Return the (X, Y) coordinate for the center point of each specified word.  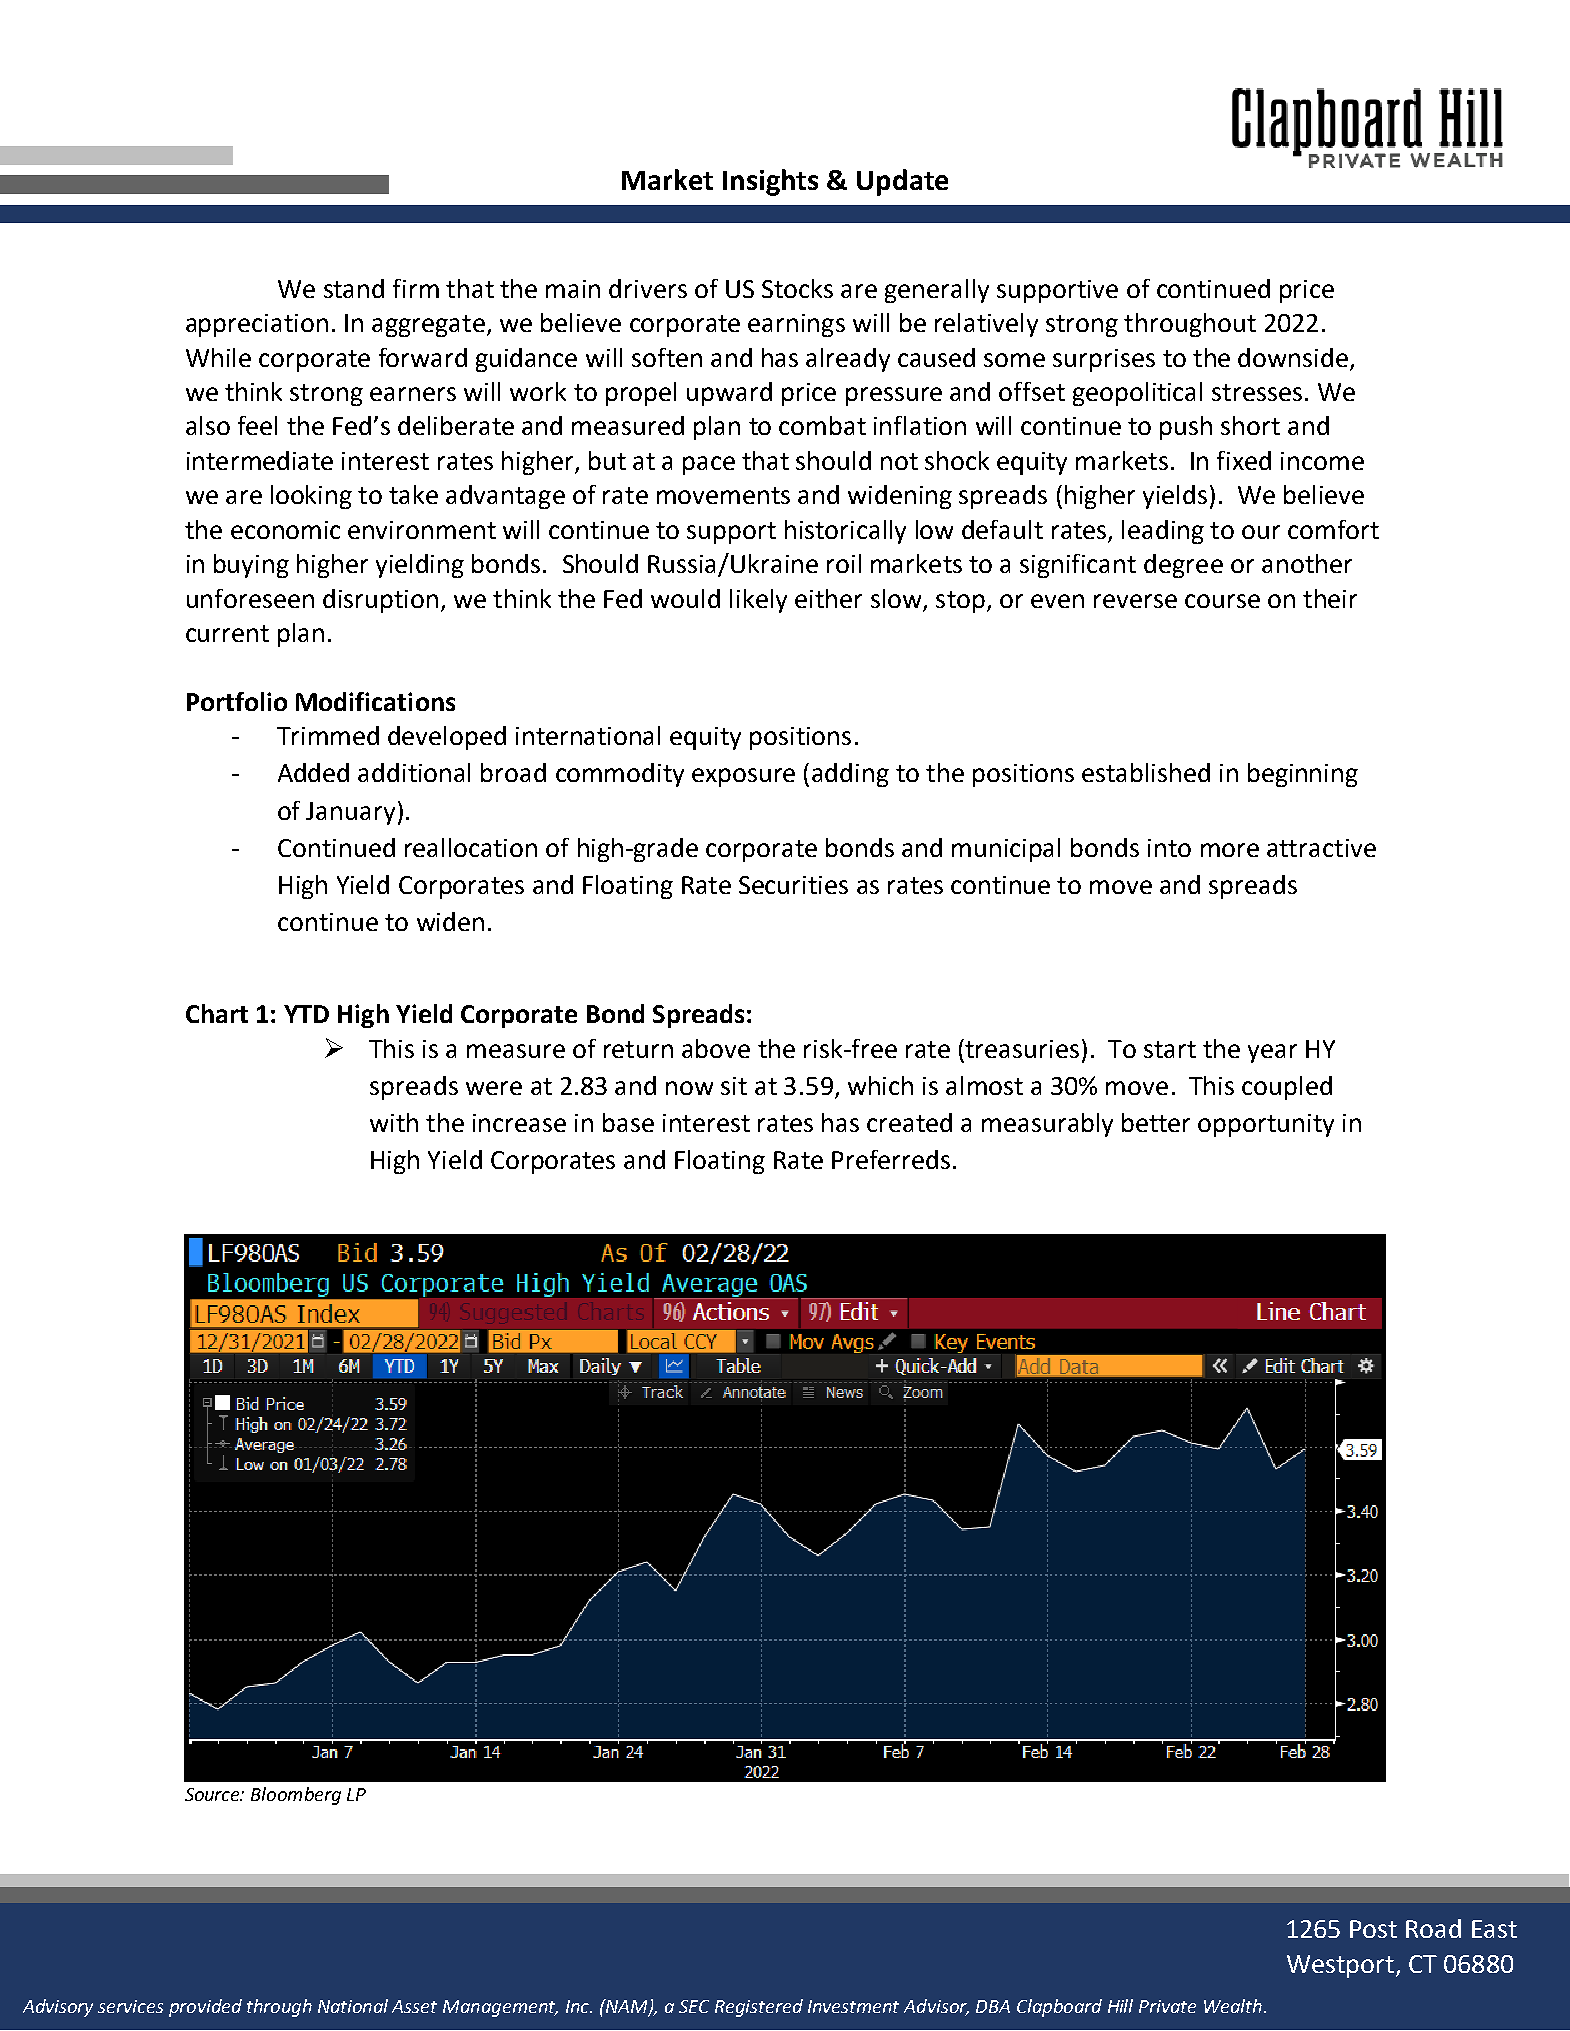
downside (1293, 357)
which (880, 1085)
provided (205, 2008)
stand (354, 288)
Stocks (797, 288)
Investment (853, 2006)
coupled (1287, 1088)
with (394, 1122)
